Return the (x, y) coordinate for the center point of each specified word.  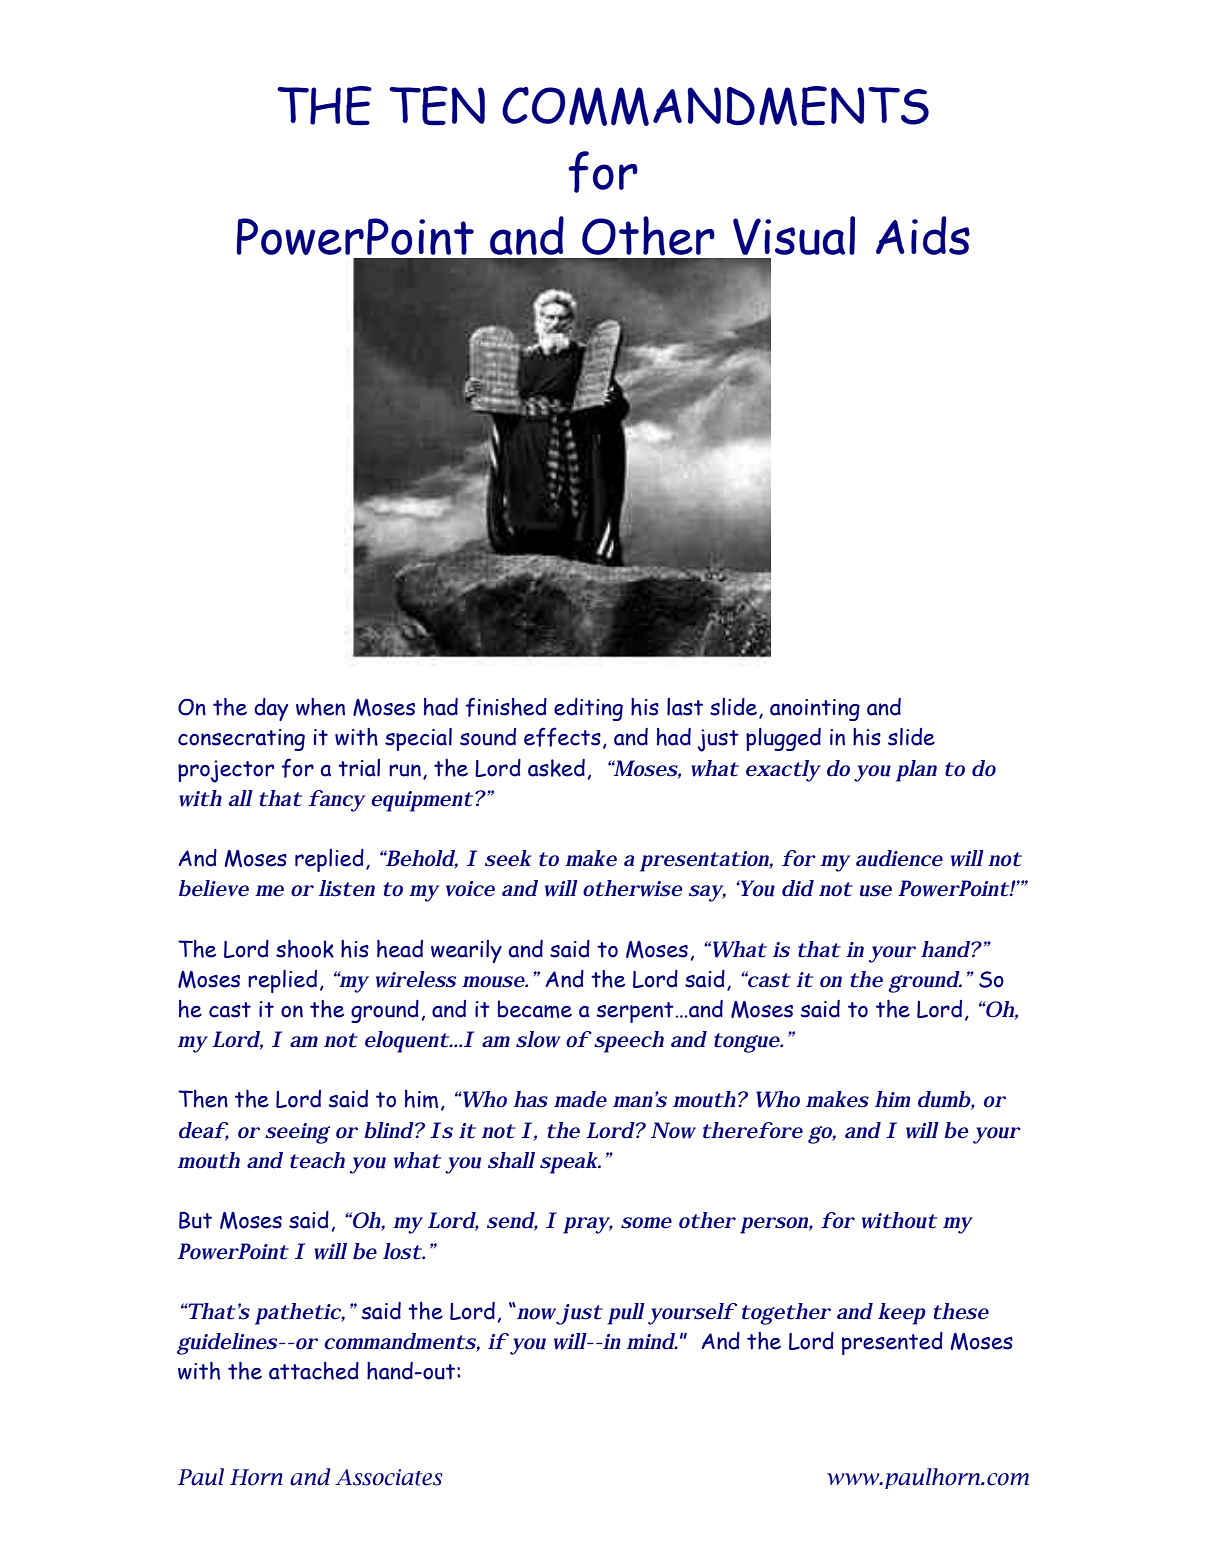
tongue (747, 1043)
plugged (783, 739)
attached (314, 1371)
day (271, 709)
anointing (815, 710)
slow (538, 1039)
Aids (923, 235)
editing (588, 709)
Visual (794, 235)
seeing (297, 1133)
